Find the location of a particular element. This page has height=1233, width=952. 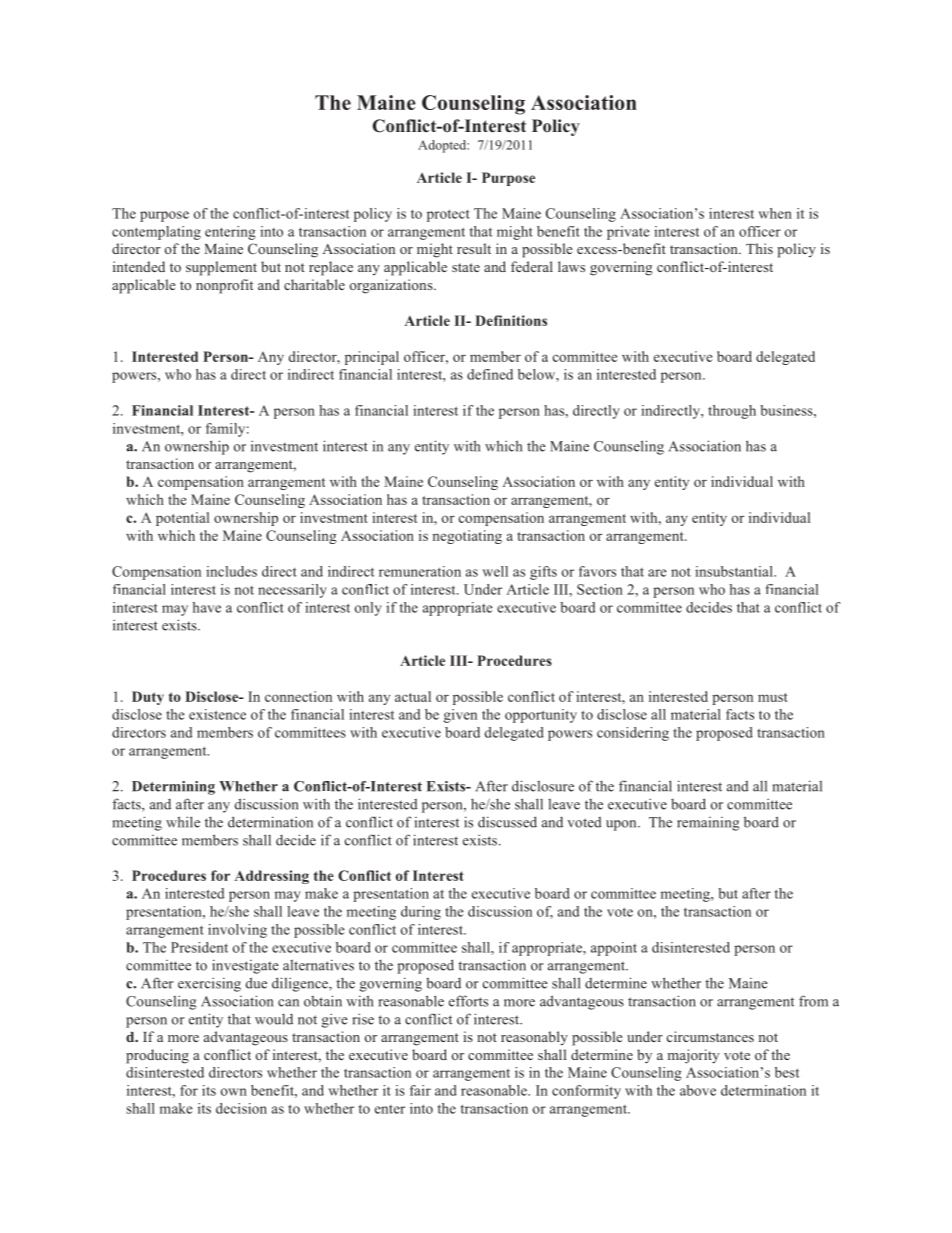

This is located at coordinates (759, 248).
